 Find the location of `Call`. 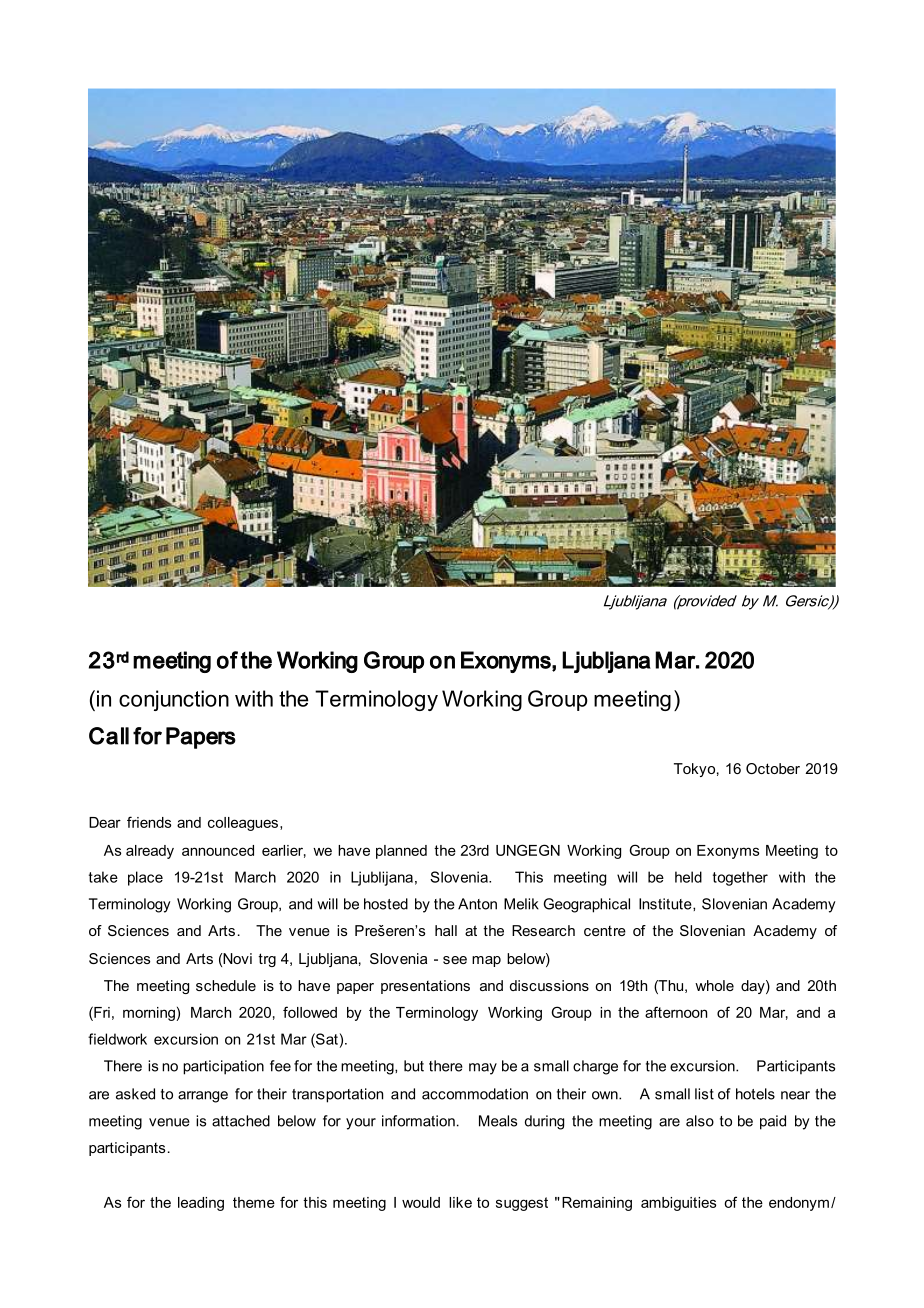

Call is located at coordinates (109, 736).
